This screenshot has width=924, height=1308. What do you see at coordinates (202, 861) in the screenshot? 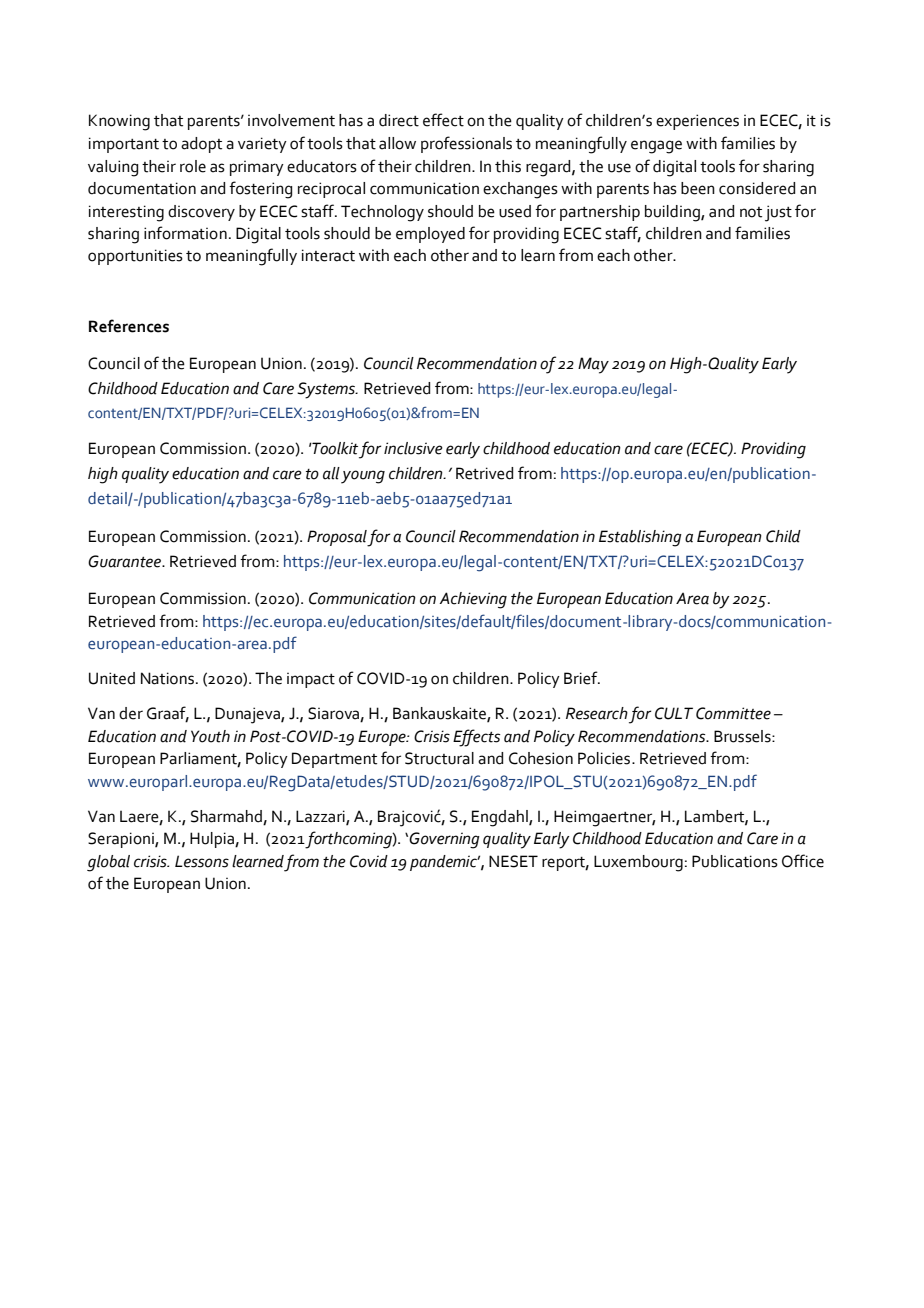
I see `Lessons` at bounding box center [202, 861].
